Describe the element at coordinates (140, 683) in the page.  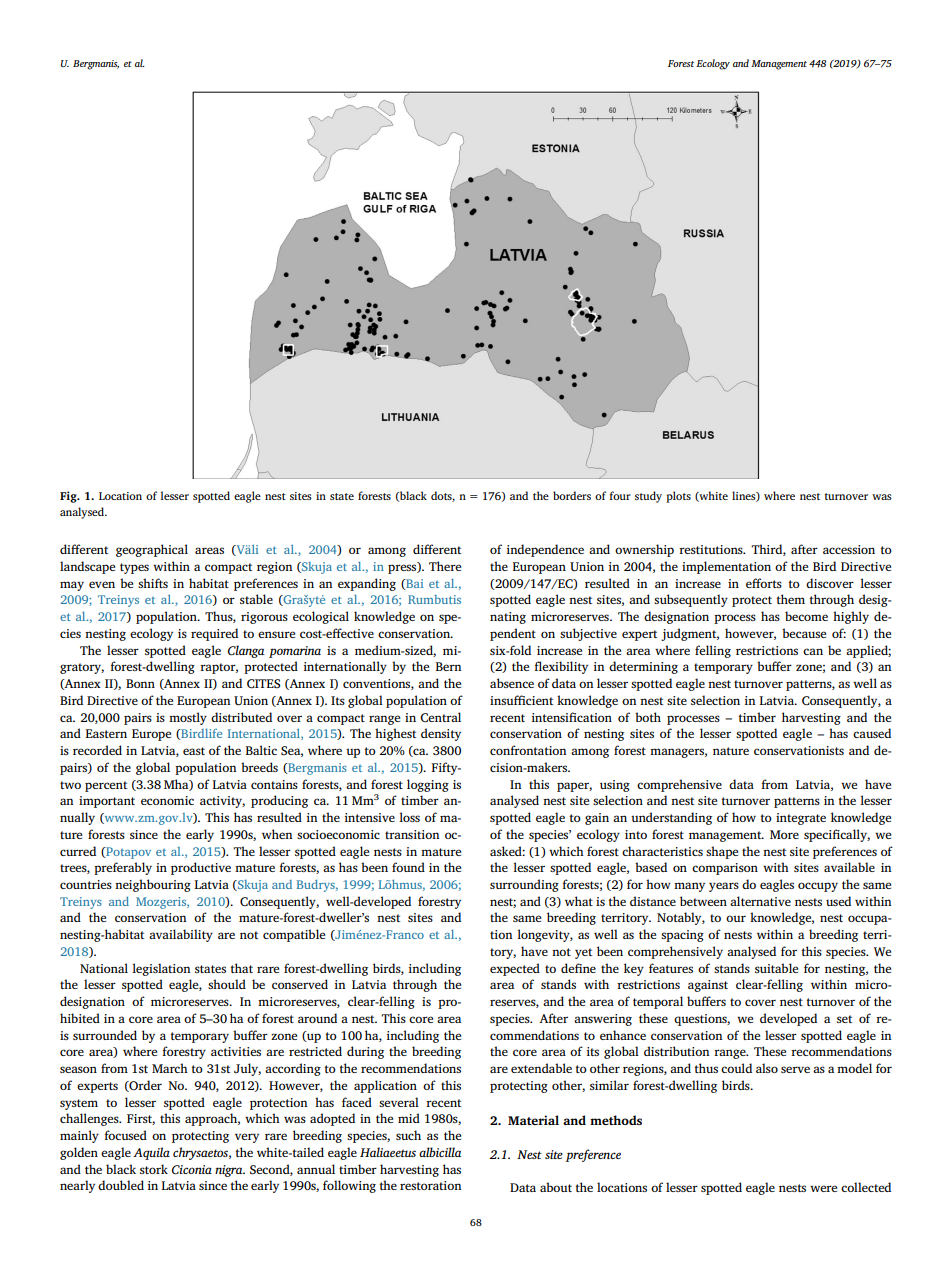
I see `Bonn` at that location.
